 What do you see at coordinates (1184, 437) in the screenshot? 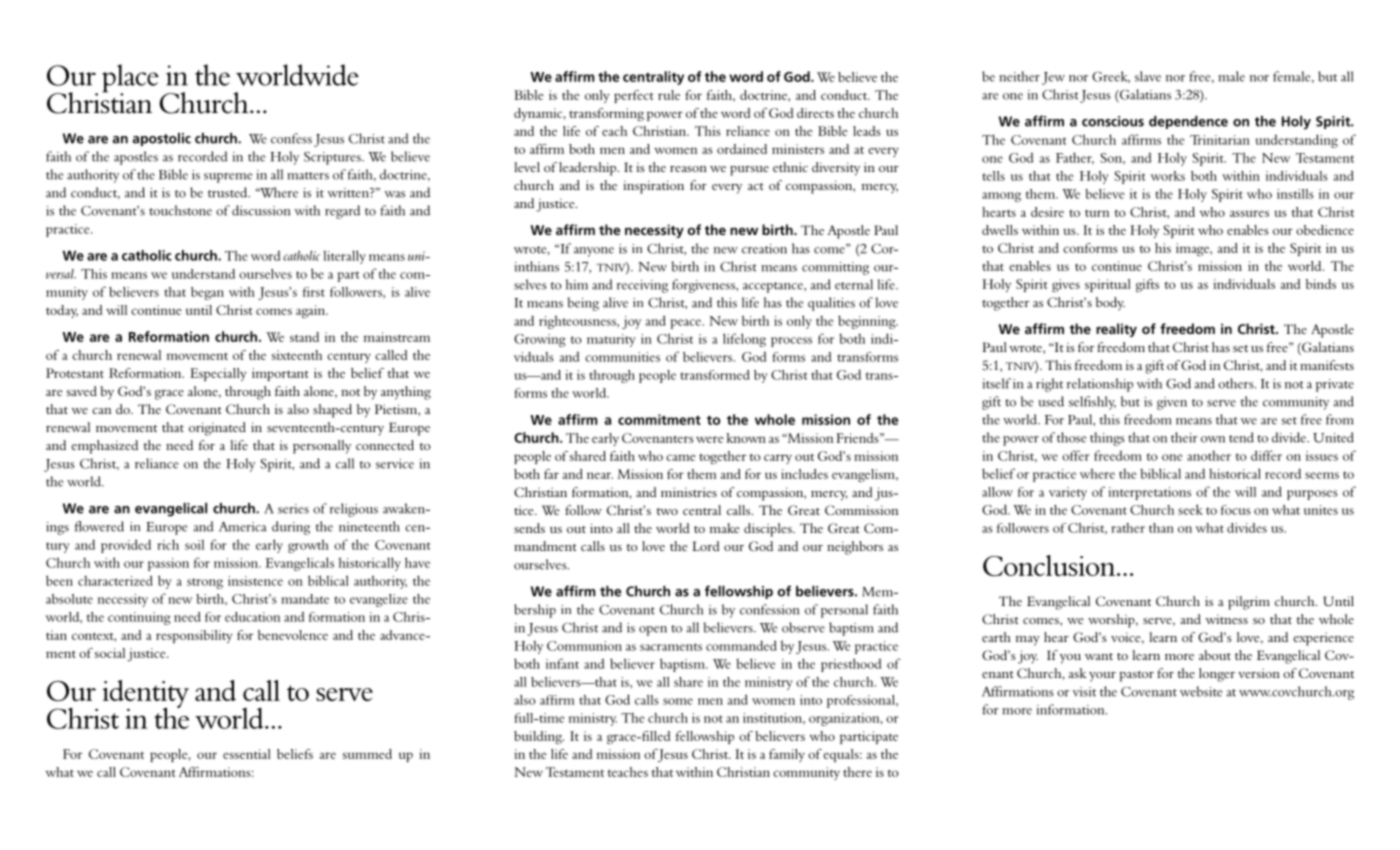
I see `their` at bounding box center [1184, 437].
